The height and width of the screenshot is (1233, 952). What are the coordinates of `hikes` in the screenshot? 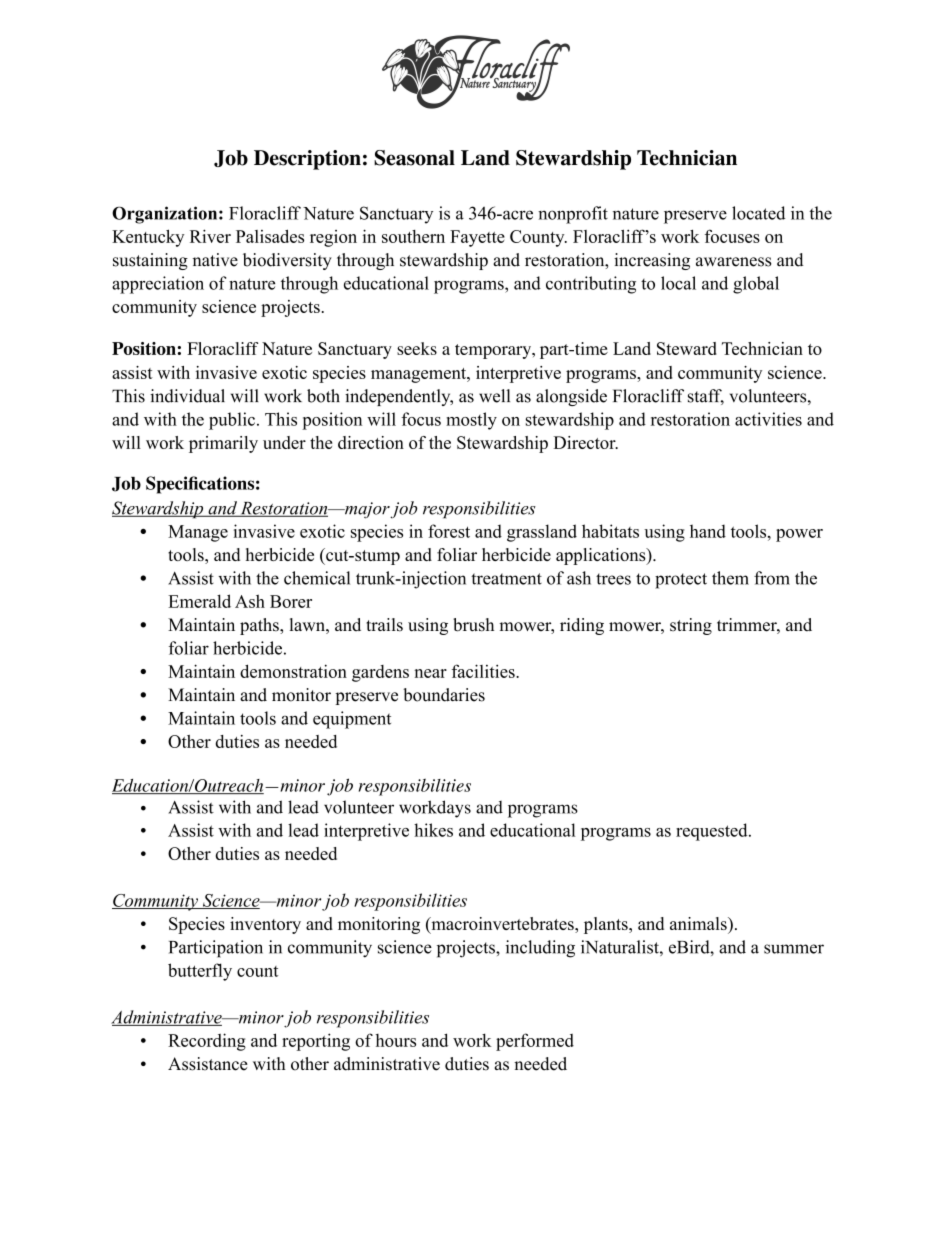 It's located at (433, 830).
